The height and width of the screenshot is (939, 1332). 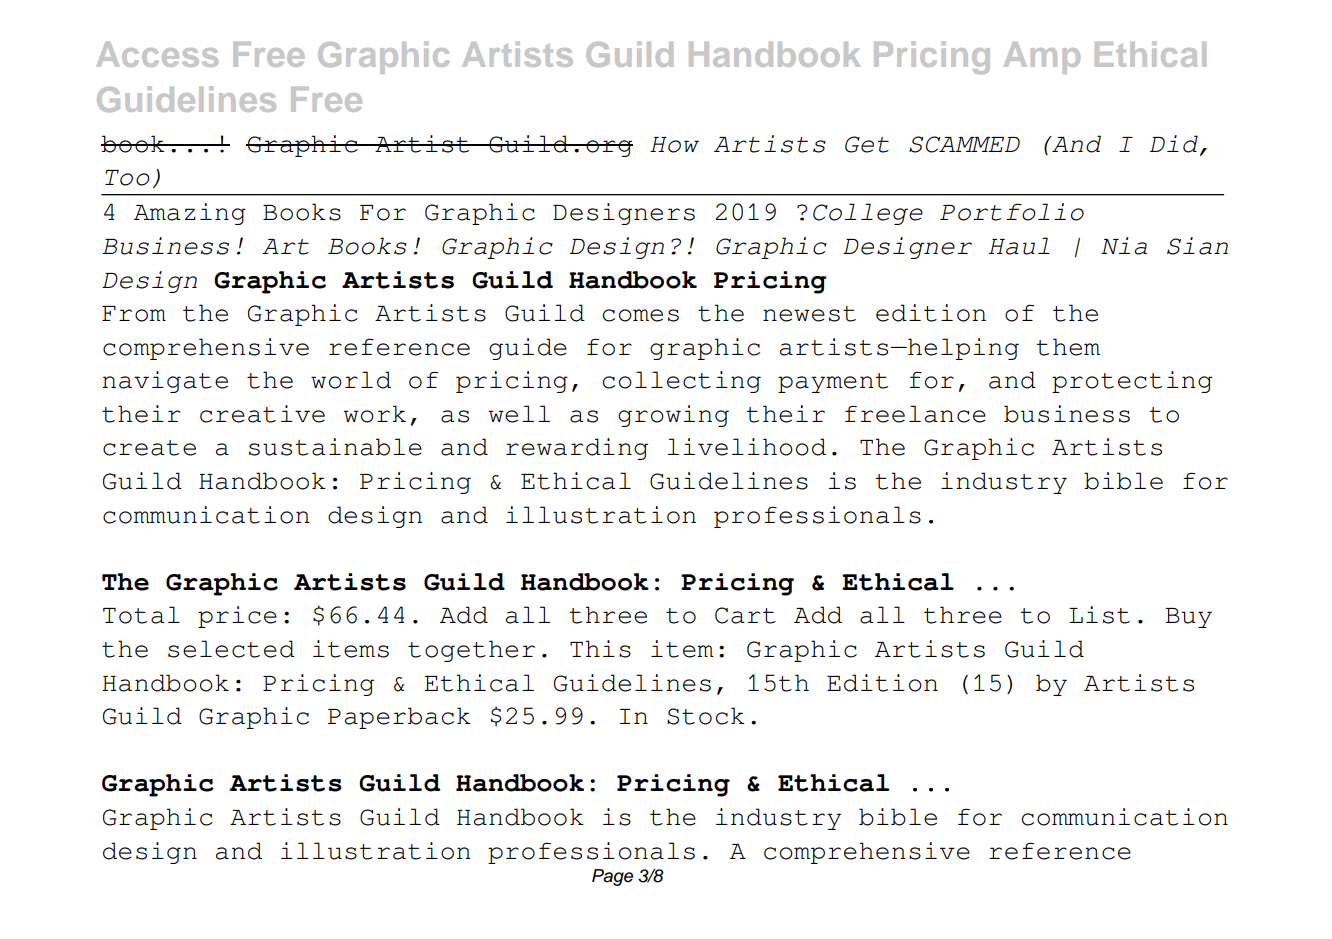 I want to click on rewarding, so click(x=577, y=449).
